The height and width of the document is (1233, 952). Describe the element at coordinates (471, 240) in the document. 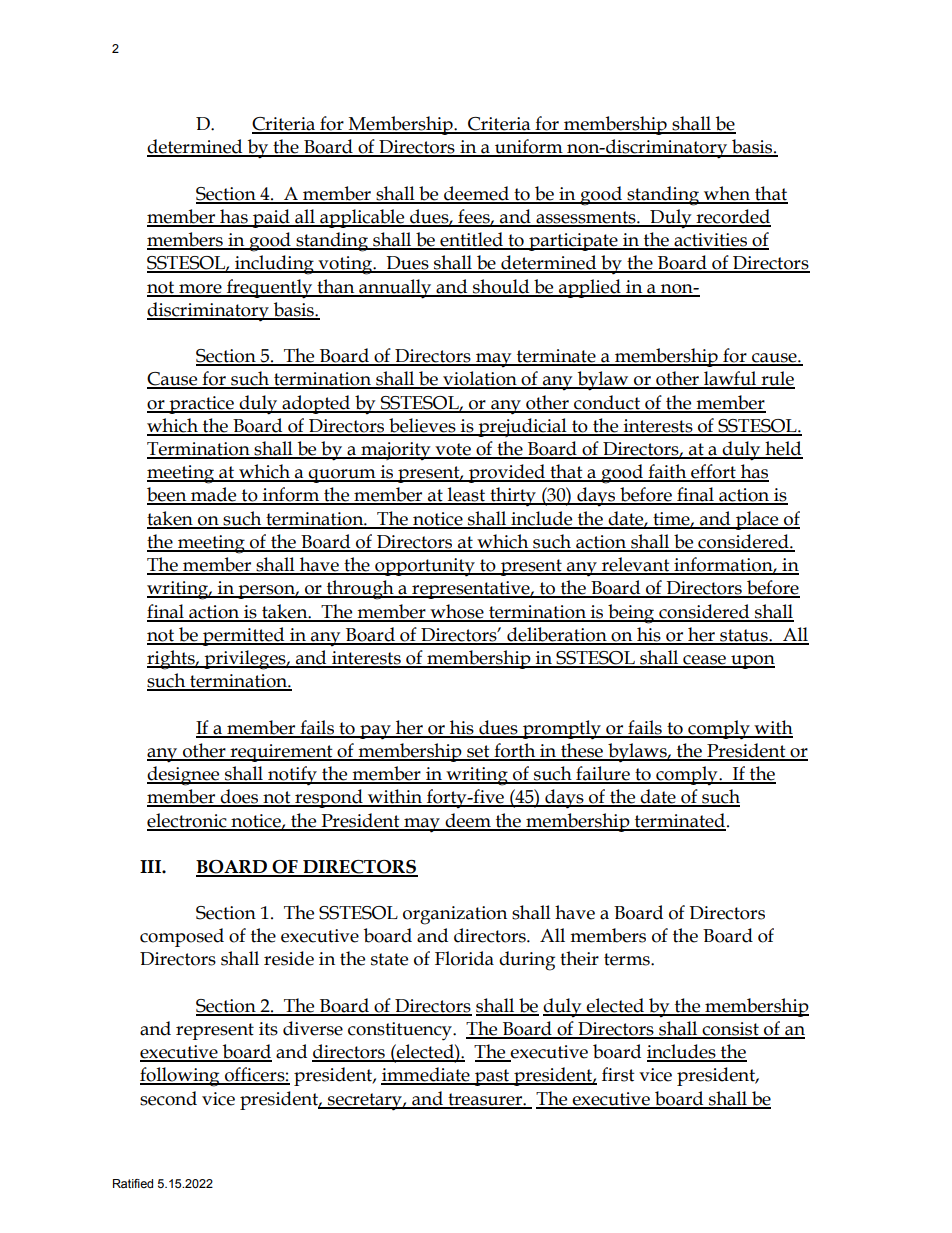

I see `entitled` at that location.
